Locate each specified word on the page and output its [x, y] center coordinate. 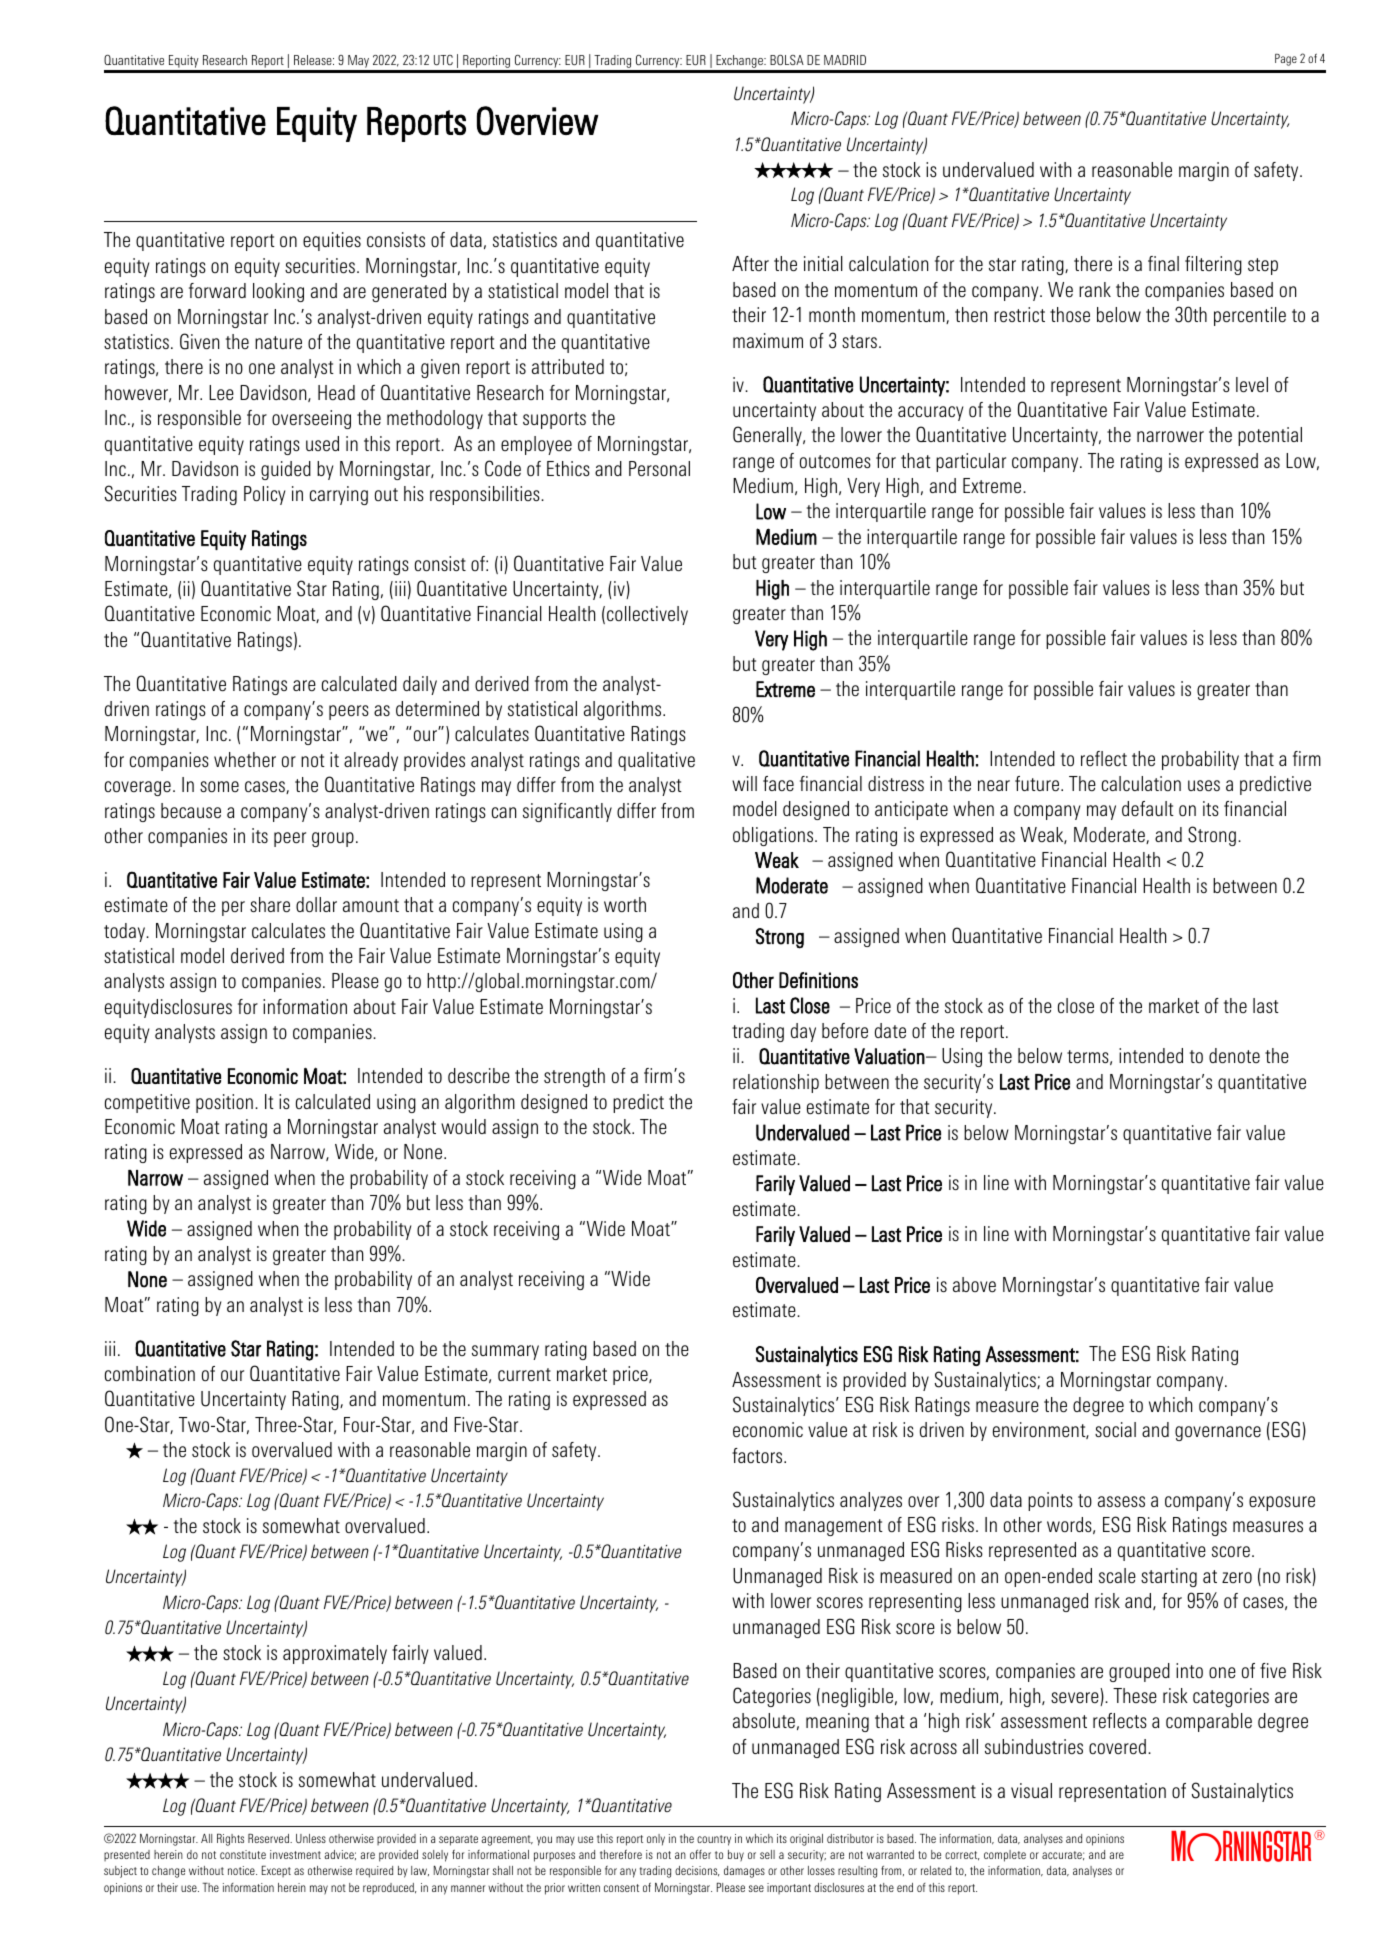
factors [758, 1455]
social [1115, 1429]
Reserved [269, 1838]
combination [150, 1373]
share [270, 904]
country [714, 1840]
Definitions [818, 980]
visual [1031, 1790]
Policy [264, 495]
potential [1270, 436]
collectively [647, 615]
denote [1234, 1055]
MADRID [845, 60]
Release [314, 60]
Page [1286, 60]
